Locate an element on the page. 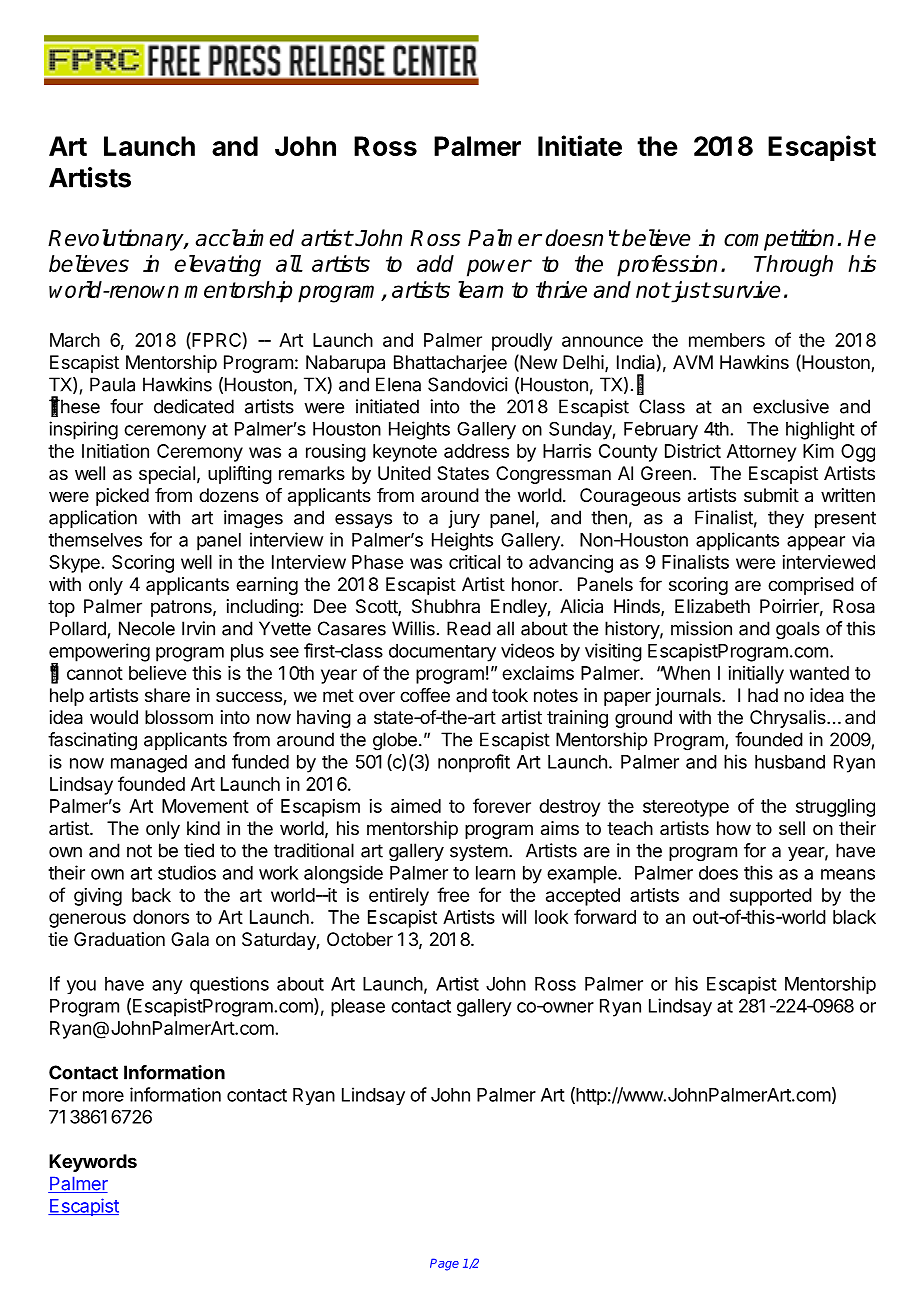  Through is located at coordinates (793, 266).
